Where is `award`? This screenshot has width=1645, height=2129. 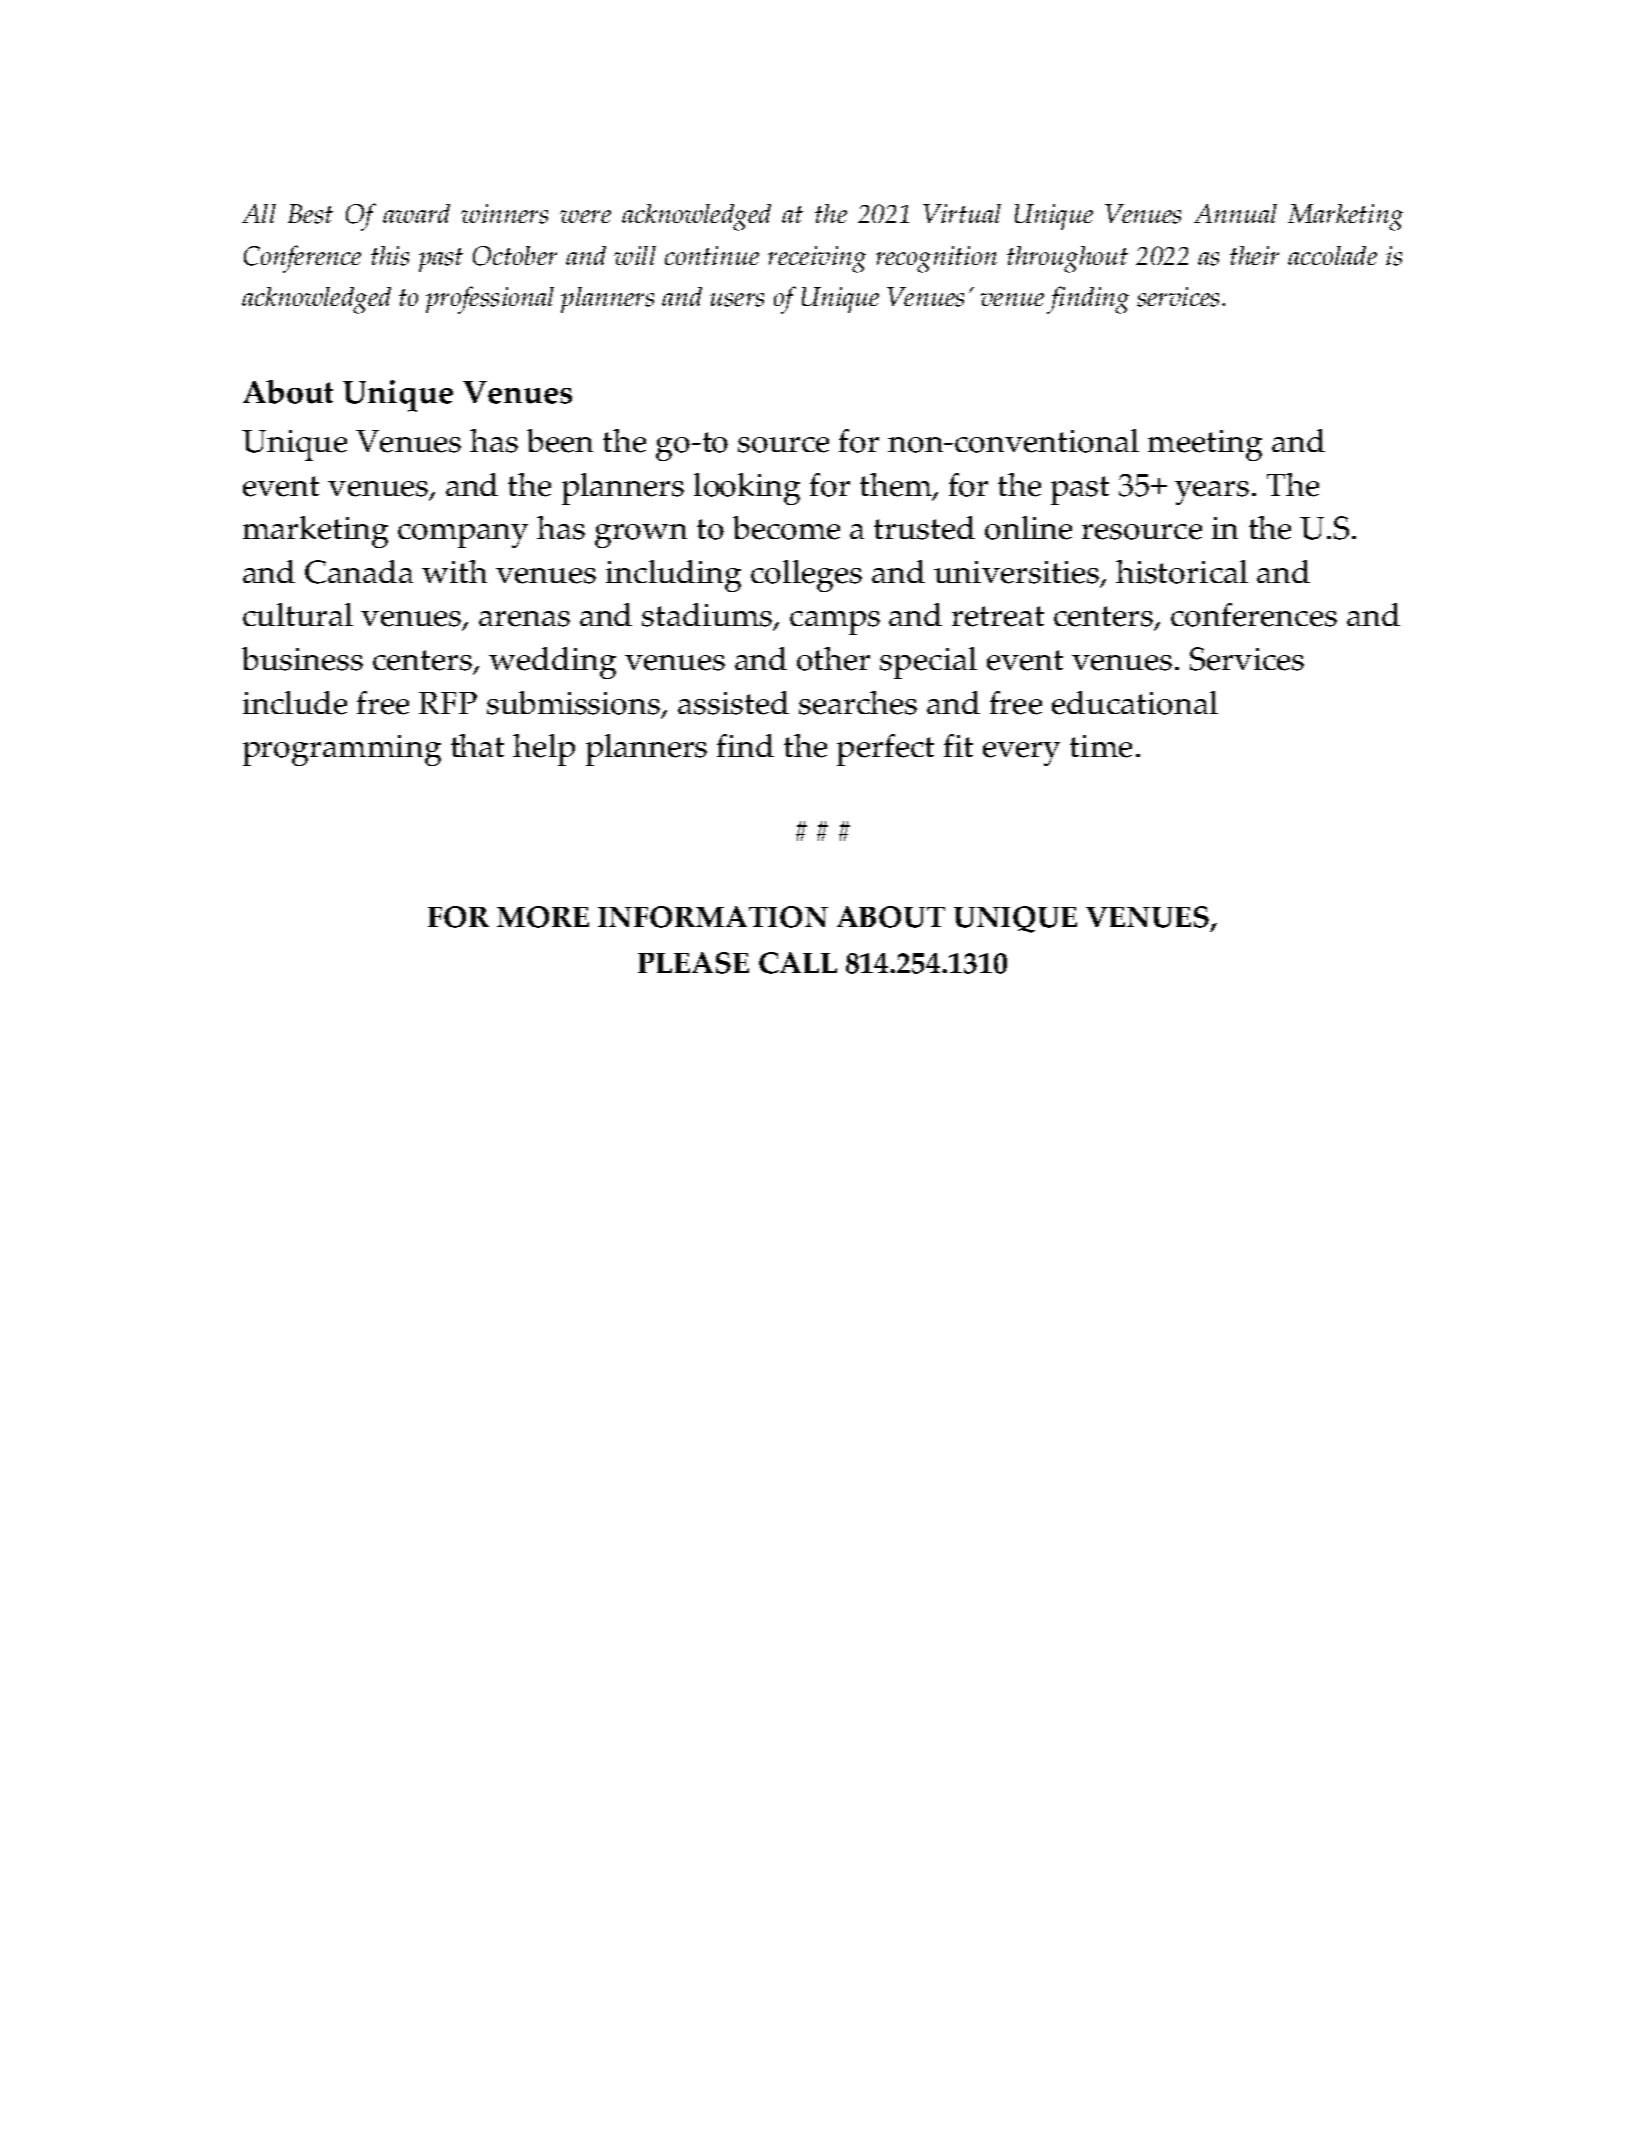
award is located at coordinates (416, 213).
